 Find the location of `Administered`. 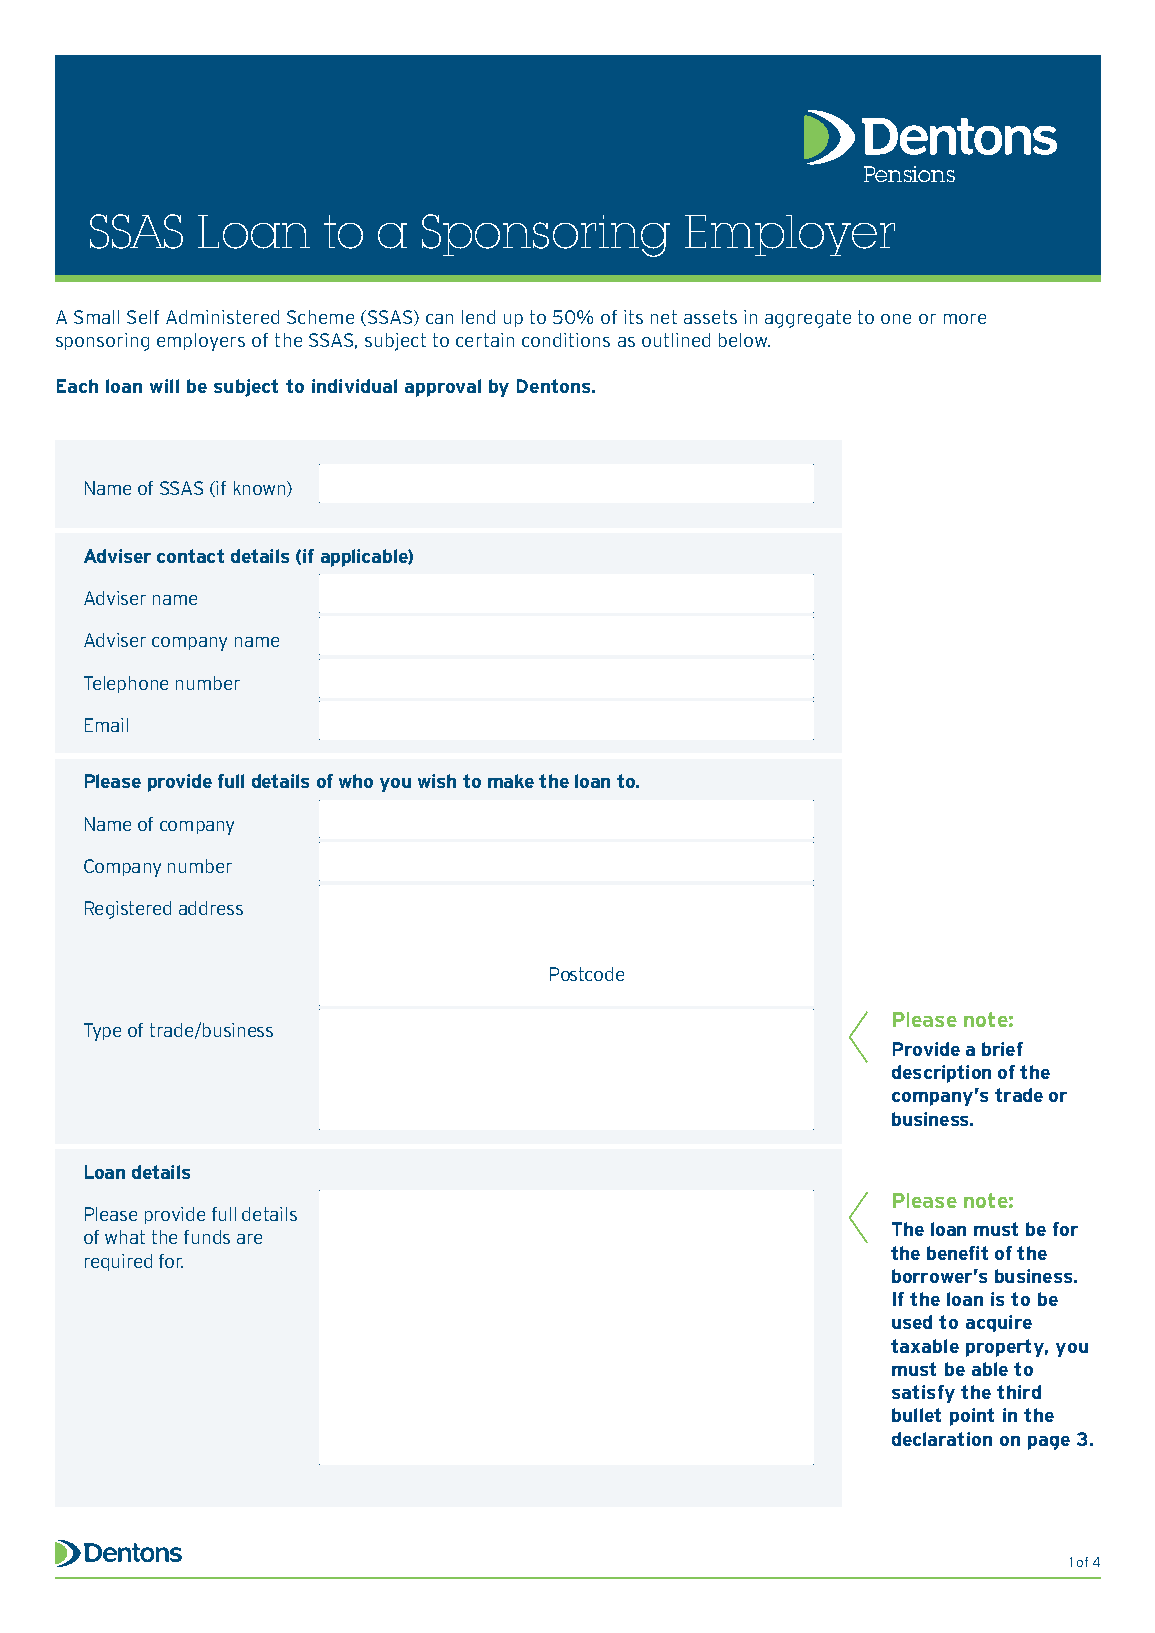

Administered is located at coordinates (222, 317).
